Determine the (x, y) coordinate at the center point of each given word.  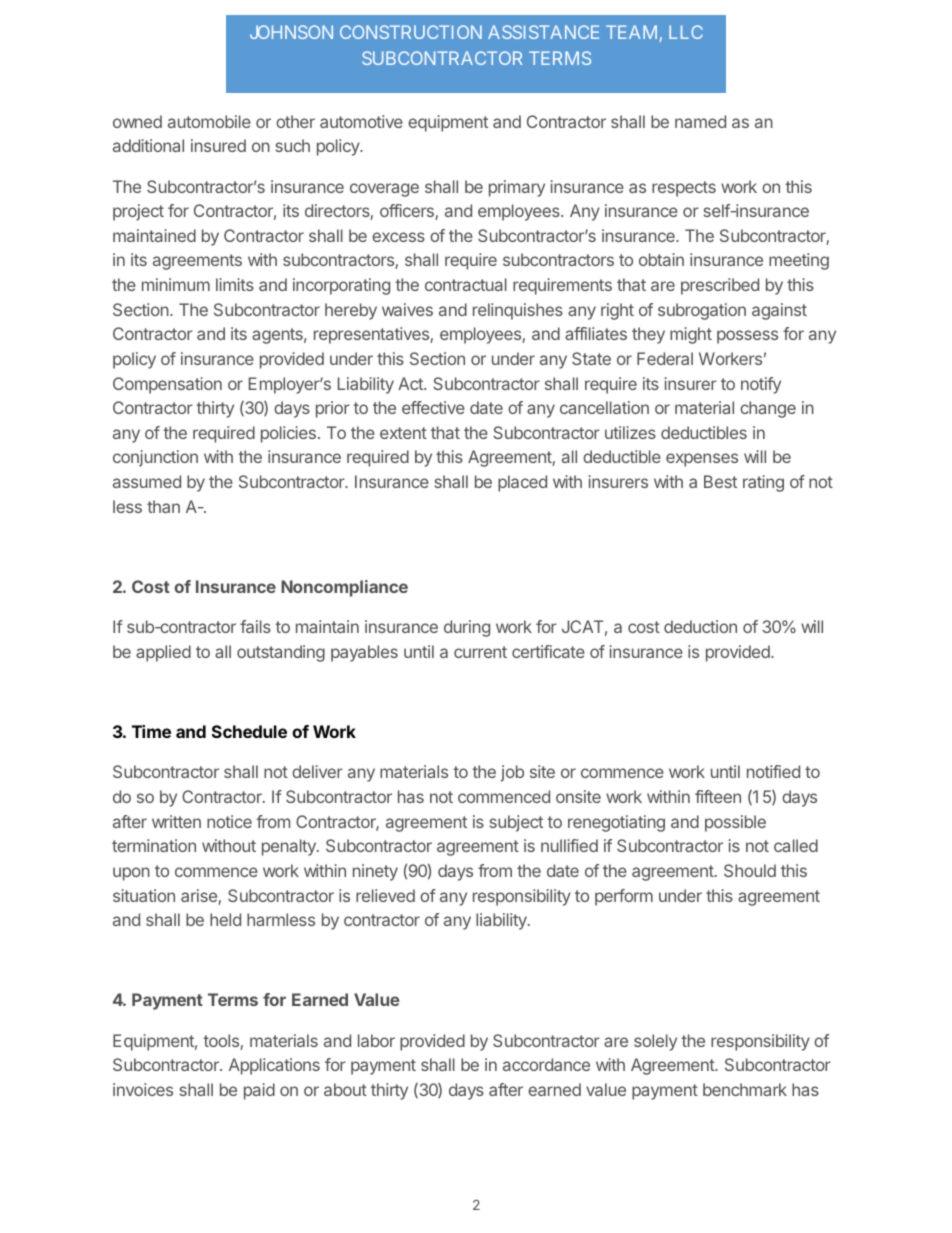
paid (259, 1091)
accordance (546, 1064)
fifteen (718, 796)
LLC (686, 32)
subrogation (702, 311)
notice (229, 821)
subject (516, 823)
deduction (700, 626)
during (467, 628)
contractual (466, 284)
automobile (209, 121)
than (163, 506)
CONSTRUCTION (411, 32)
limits (235, 284)
